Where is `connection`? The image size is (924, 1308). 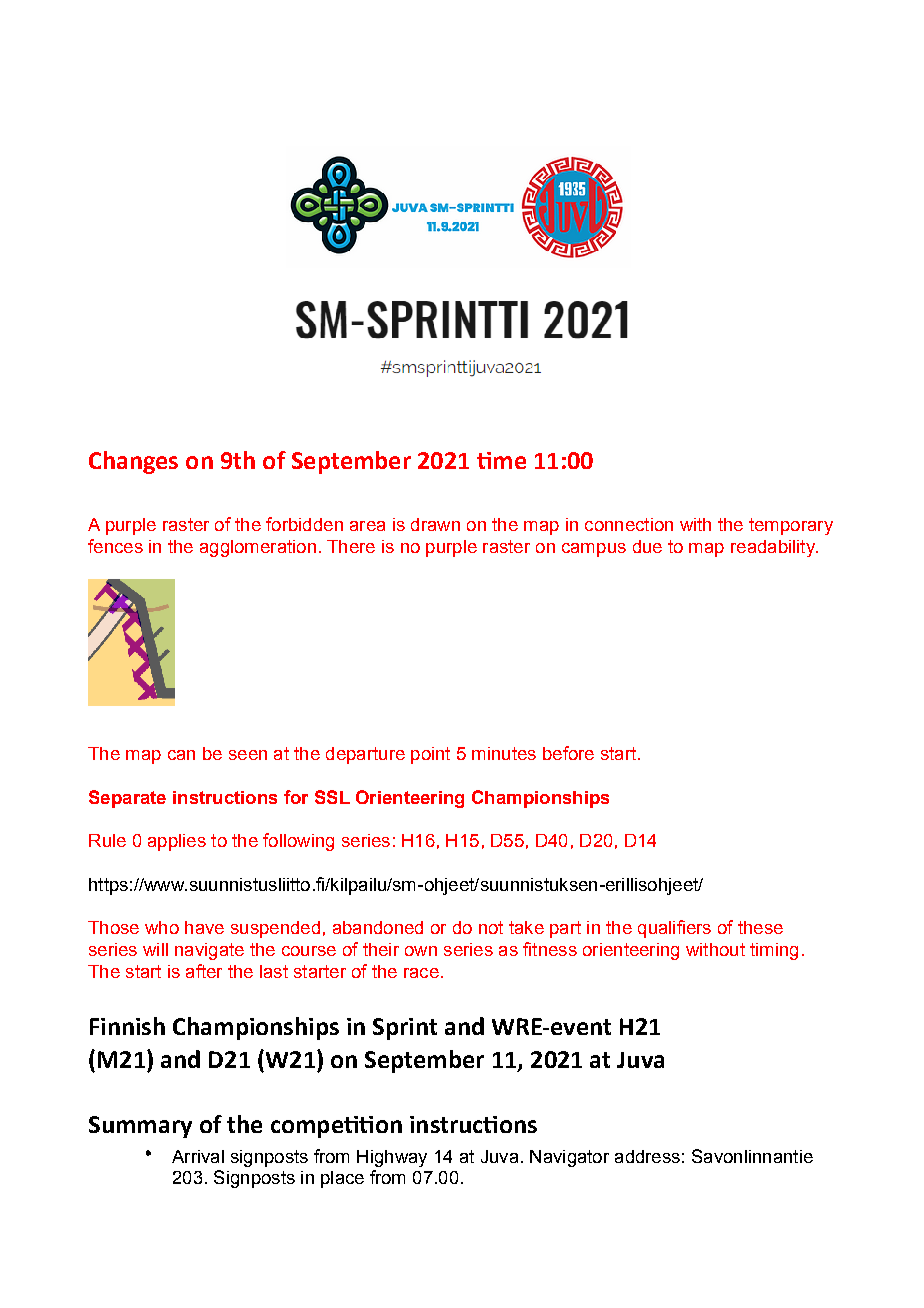
connection is located at coordinates (629, 524).
